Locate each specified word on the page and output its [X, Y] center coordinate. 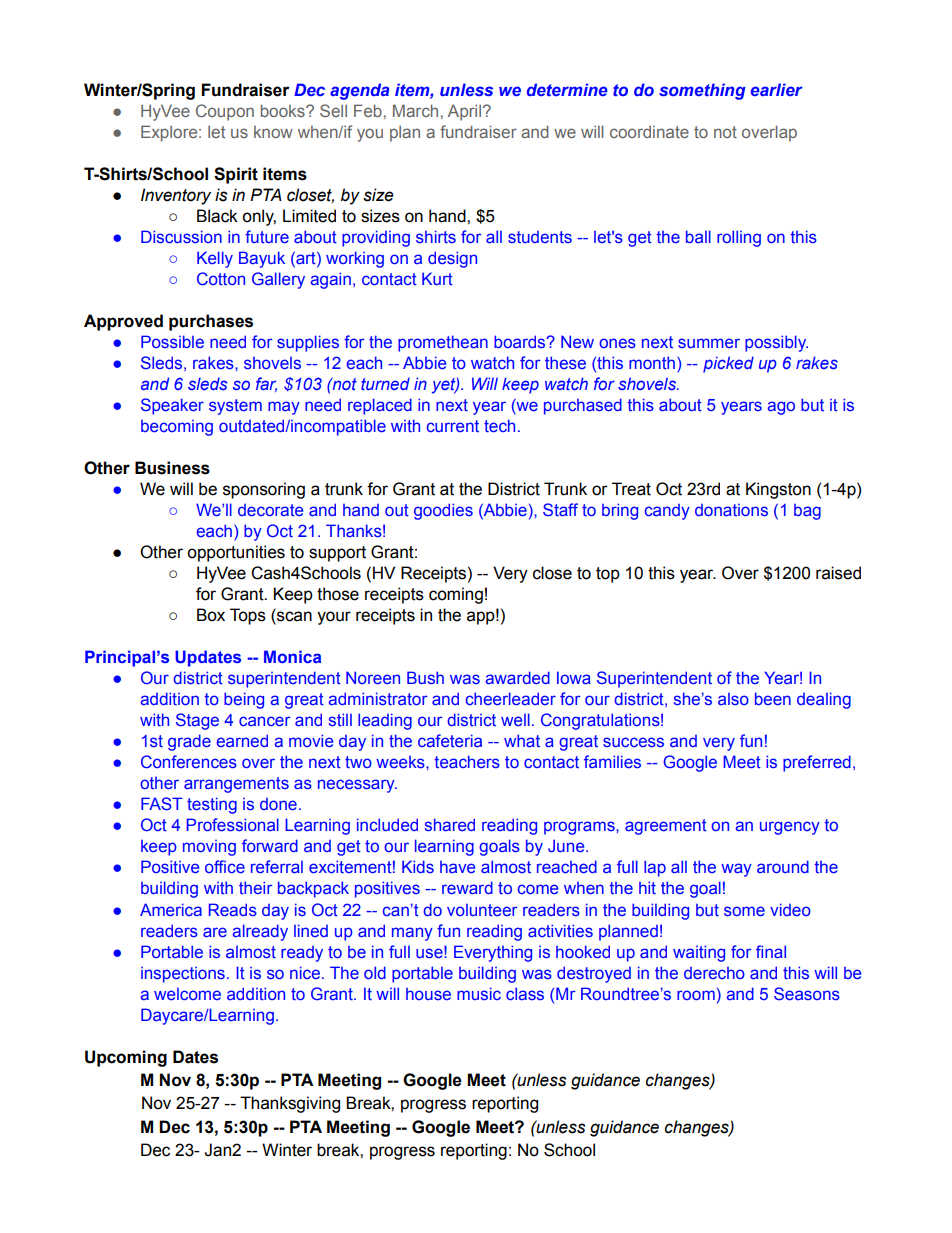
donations [731, 510]
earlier [777, 89]
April [464, 112]
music [479, 993]
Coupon [225, 112]
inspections [183, 975]
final [771, 951]
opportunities [236, 553]
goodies [443, 511]
